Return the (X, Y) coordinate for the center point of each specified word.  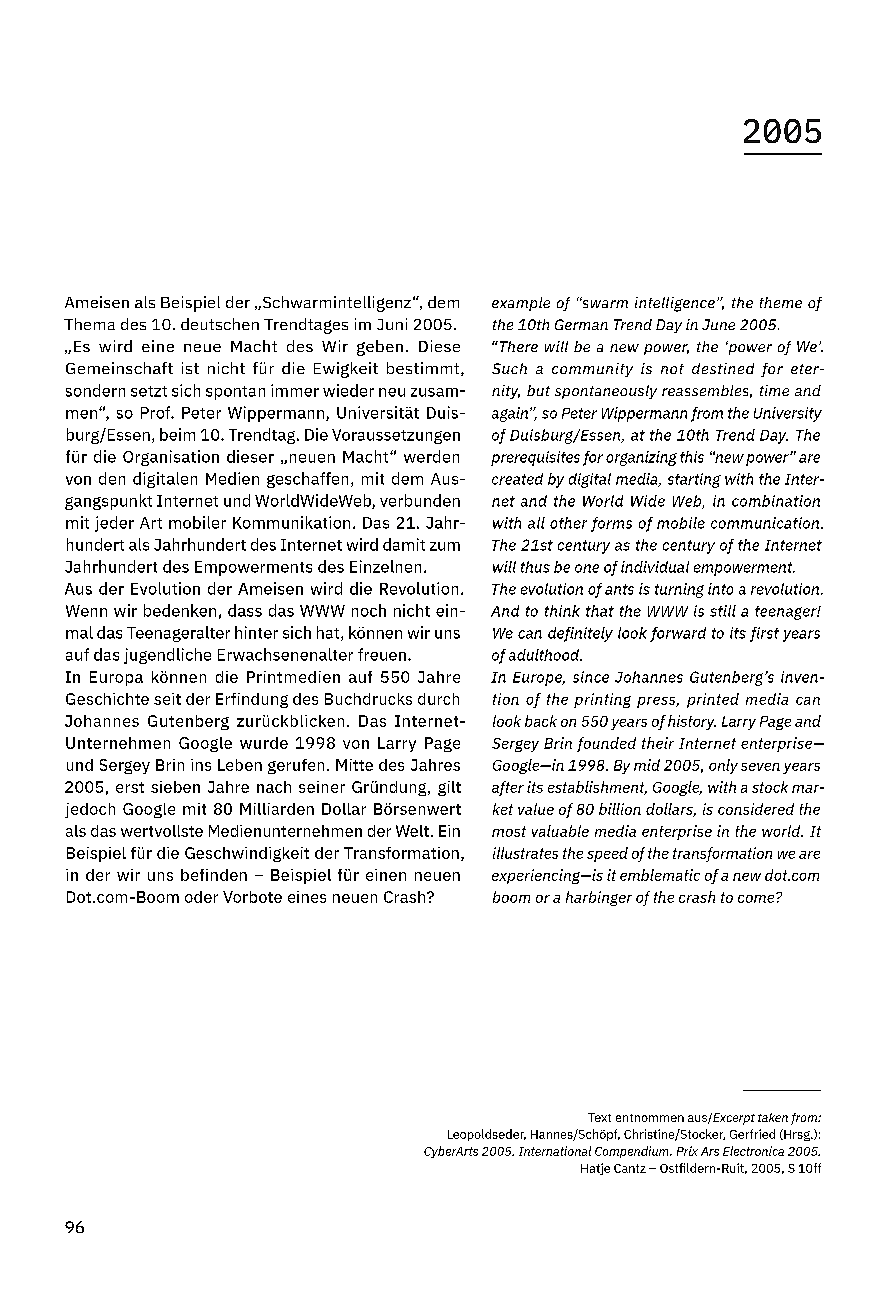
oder (201, 897)
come (757, 898)
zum (445, 546)
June (718, 324)
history (692, 722)
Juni (392, 324)
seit (167, 699)
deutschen (220, 324)
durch (438, 699)
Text (599, 1117)
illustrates (525, 853)
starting (694, 480)
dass (245, 610)
